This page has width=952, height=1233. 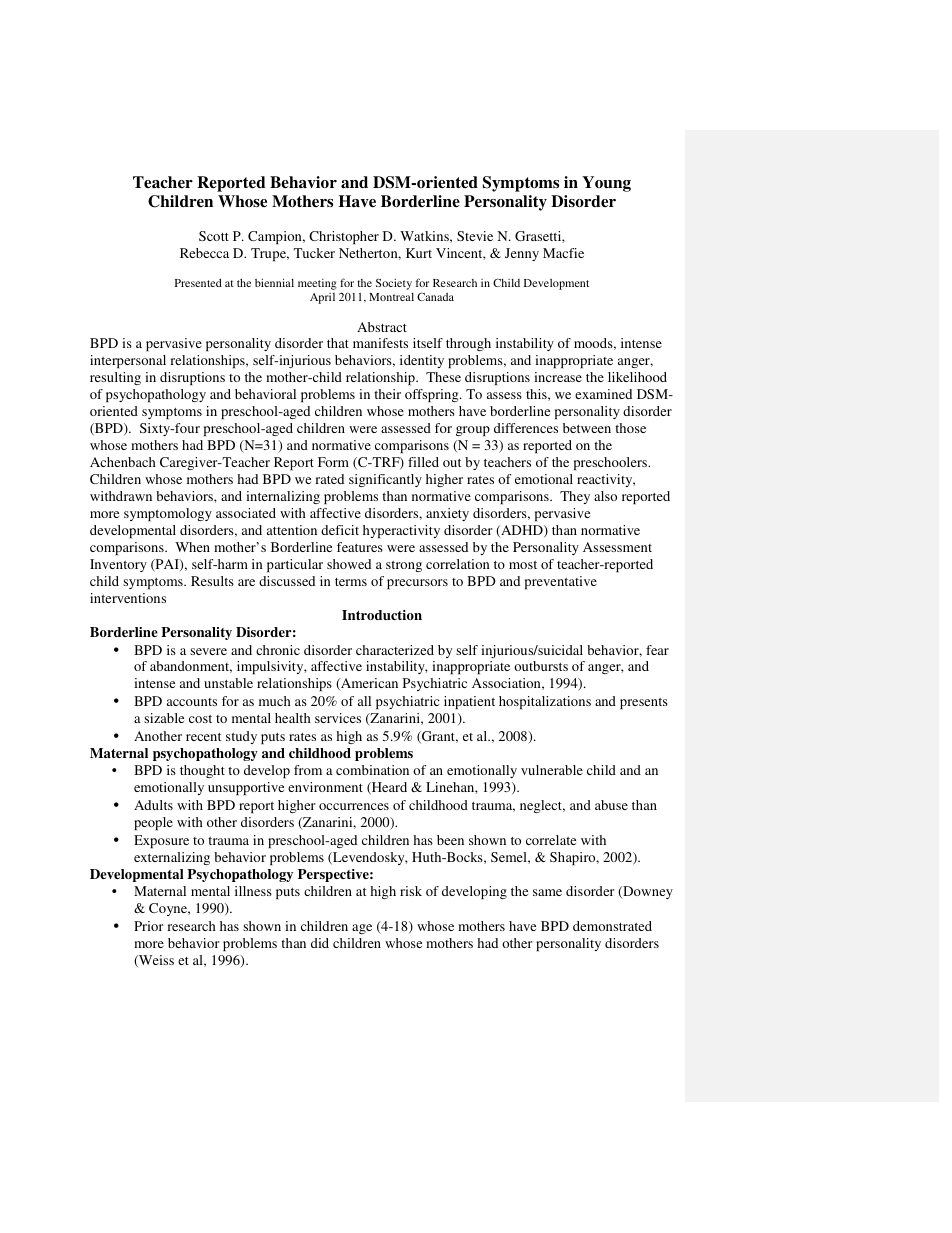 I want to click on hospitalizations, so click(x=545, y=702).
